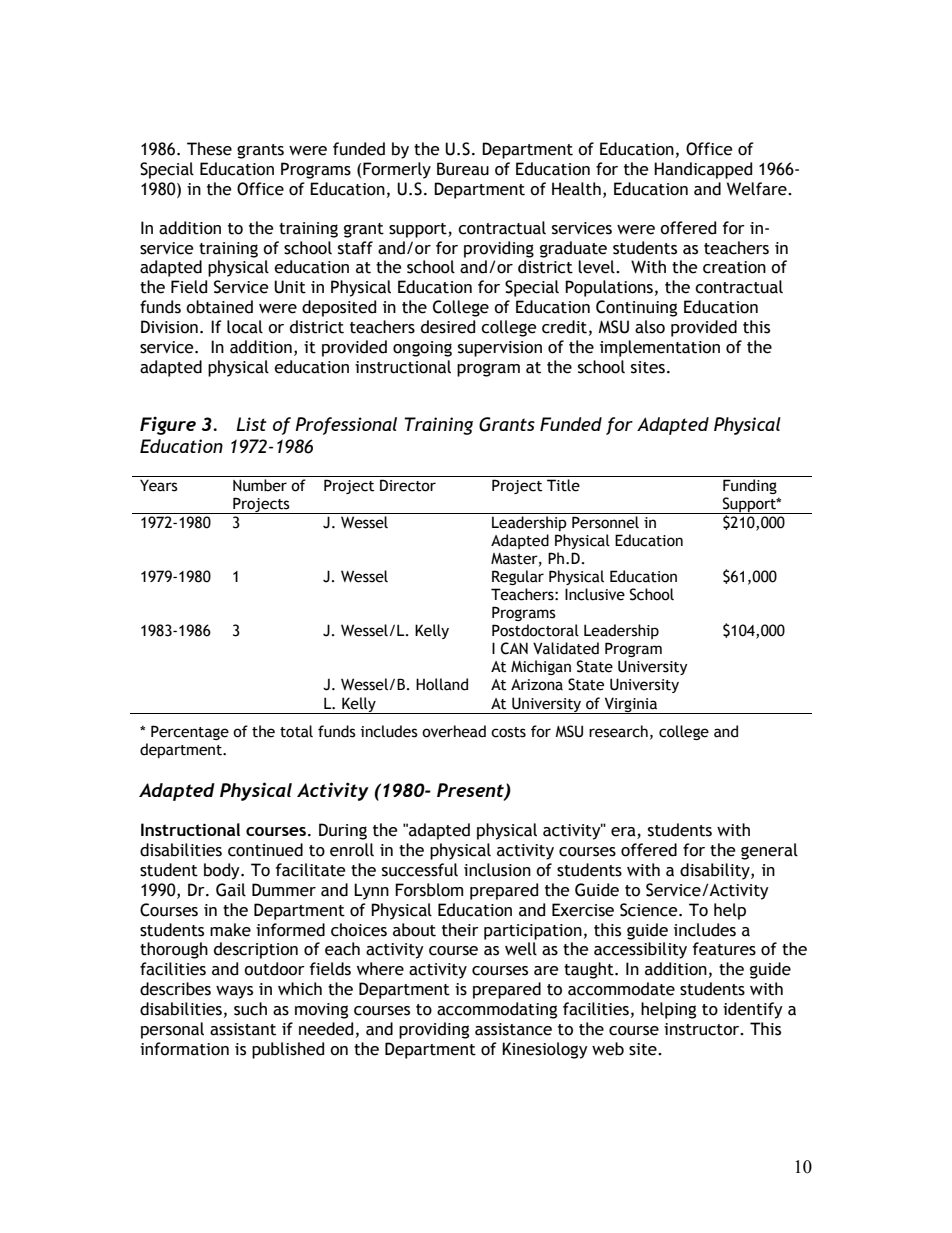  I want to click on assistant, so click(243, 1029).
